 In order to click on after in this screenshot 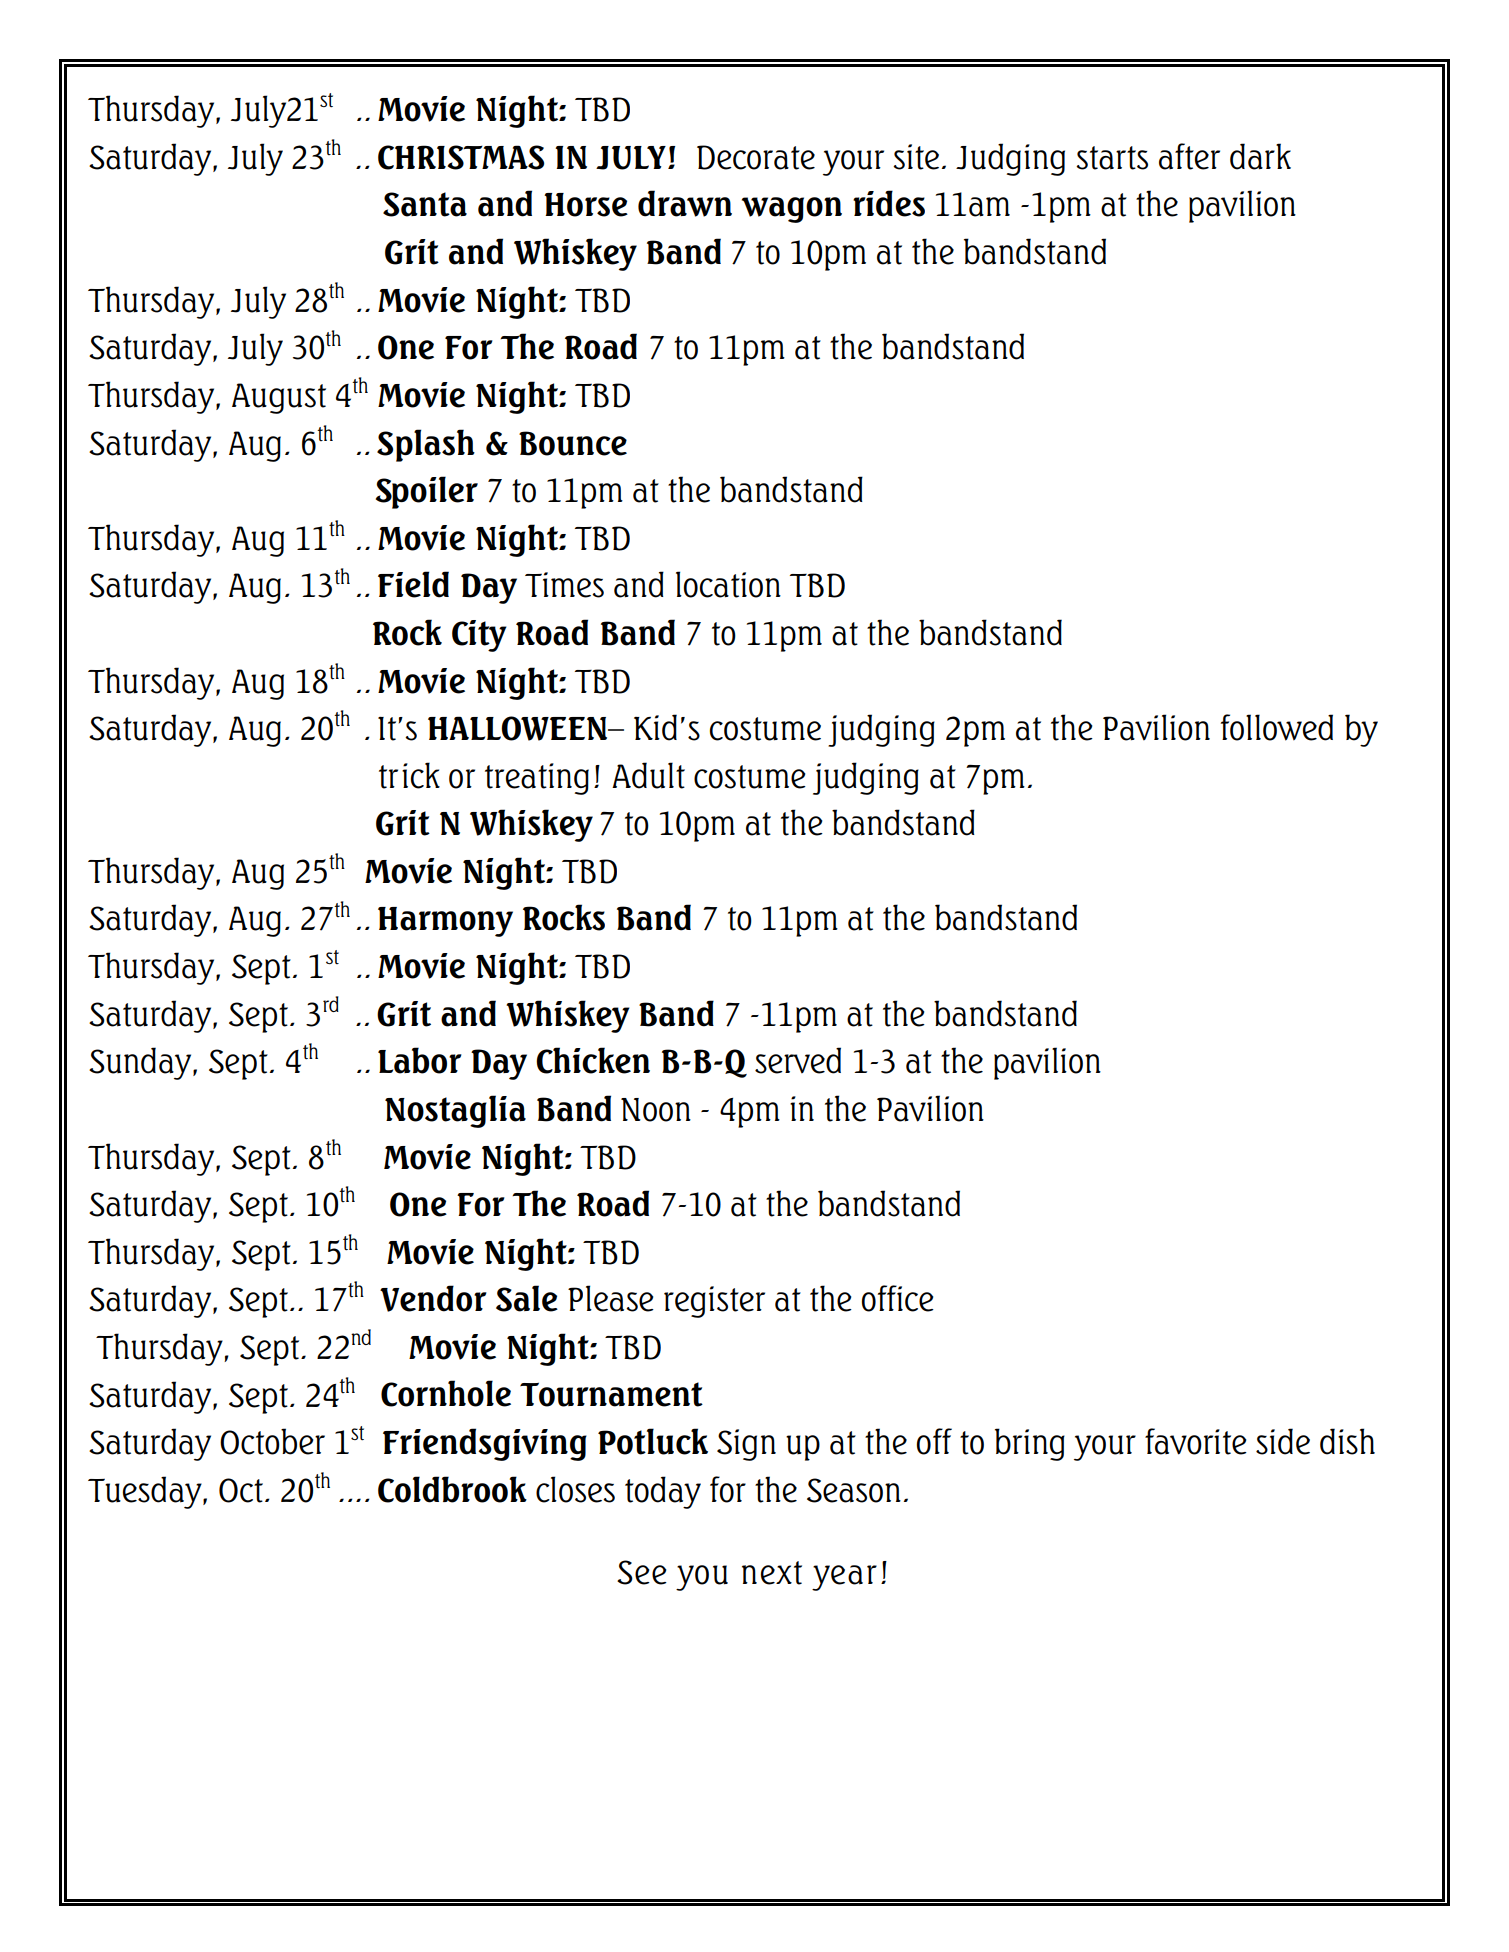, I will do `click(1189, 156)`.
